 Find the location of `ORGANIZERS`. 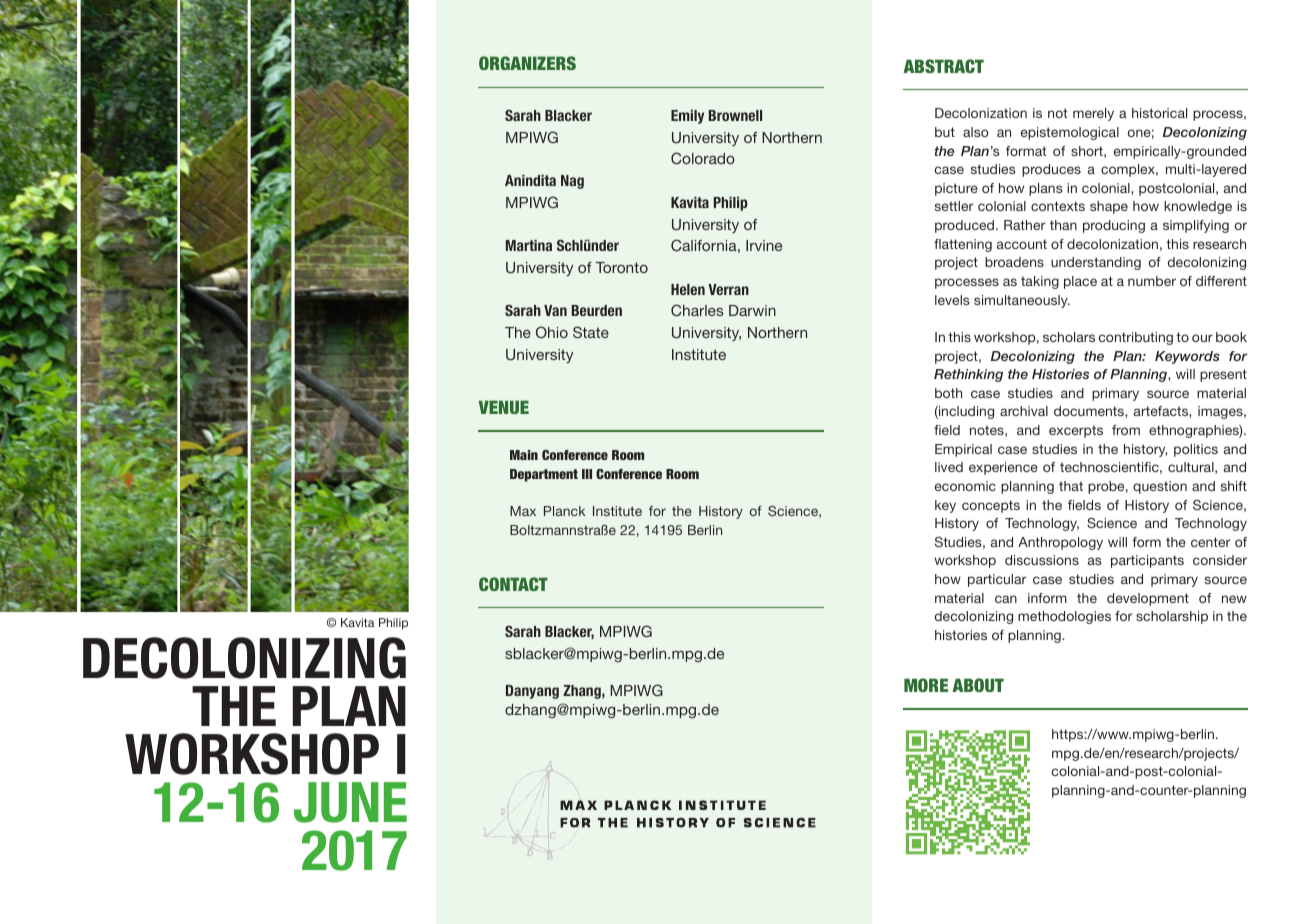

ORGANIZERS is located at coordinates (527, 63).
